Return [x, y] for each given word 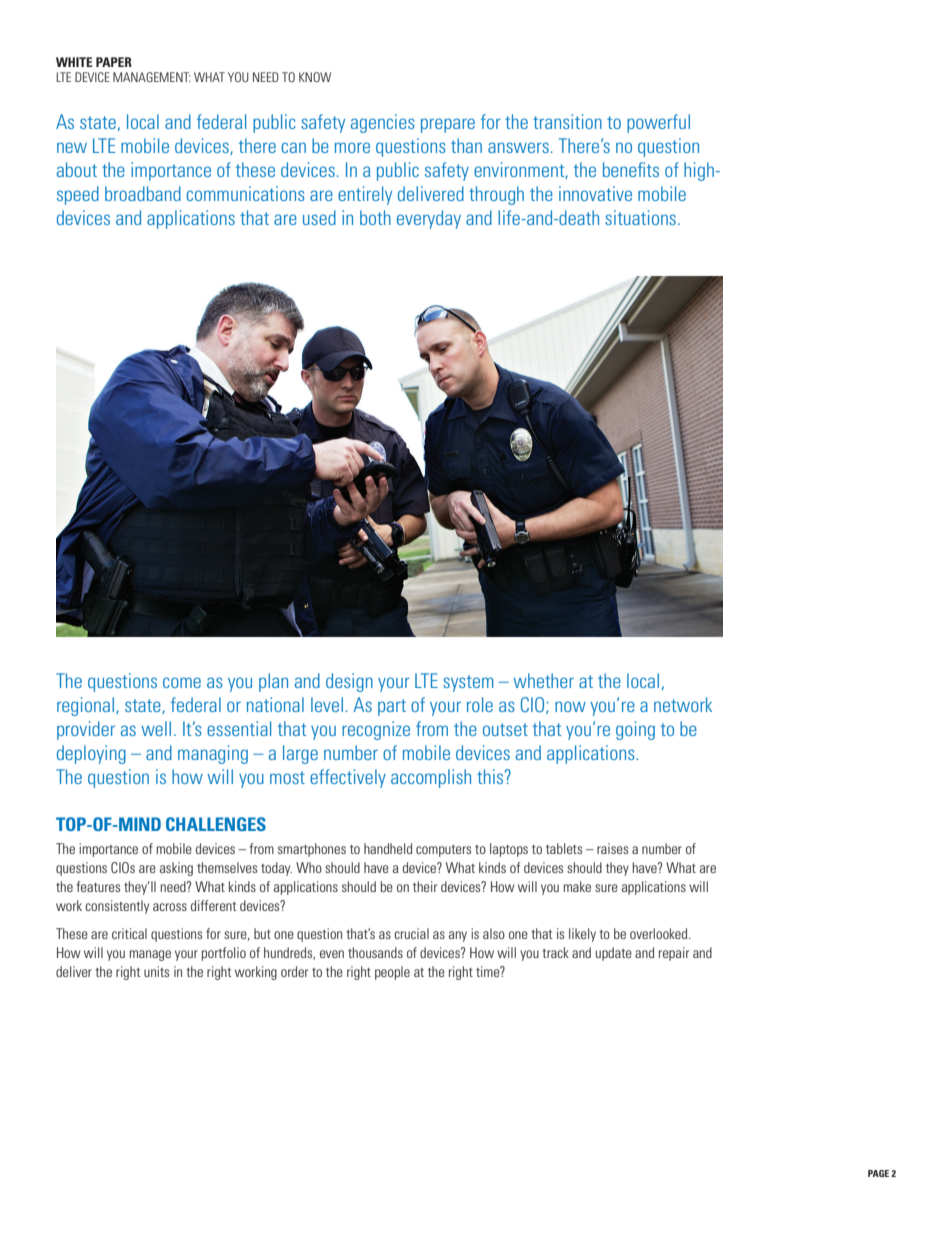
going [635, 730]
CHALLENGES [216, 824]
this [491, 776]
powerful [658, 123]
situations [640, 217]
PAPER [114, 62]
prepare [448, 125]
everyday [429, 219]
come [182, 682]
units [156, 971]
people [392, 973]
